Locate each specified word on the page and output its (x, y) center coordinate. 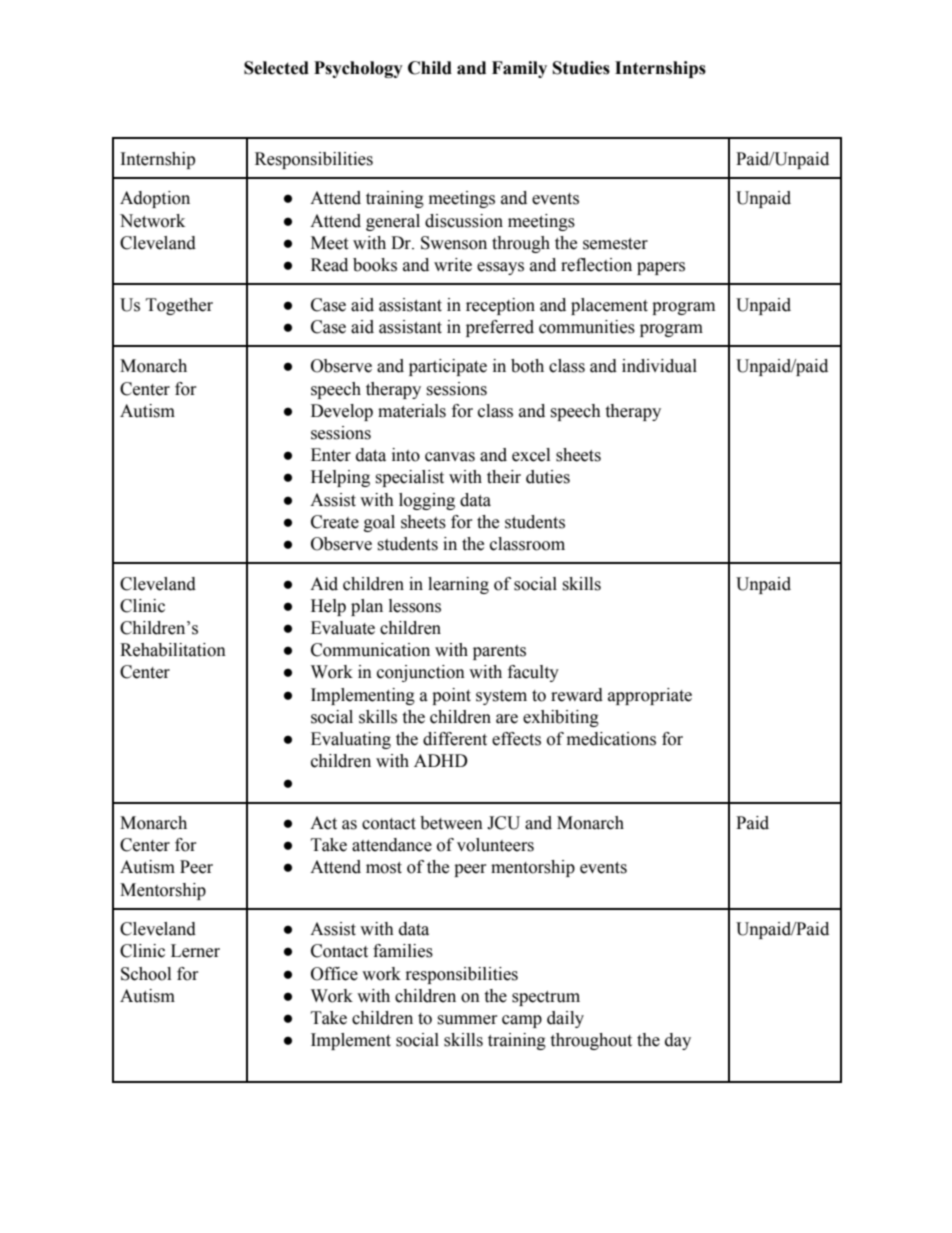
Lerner (195, 951)
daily (565, 1019)
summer (467, 1020)
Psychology (358, 69)
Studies (581, 68)
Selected (276, 68)
